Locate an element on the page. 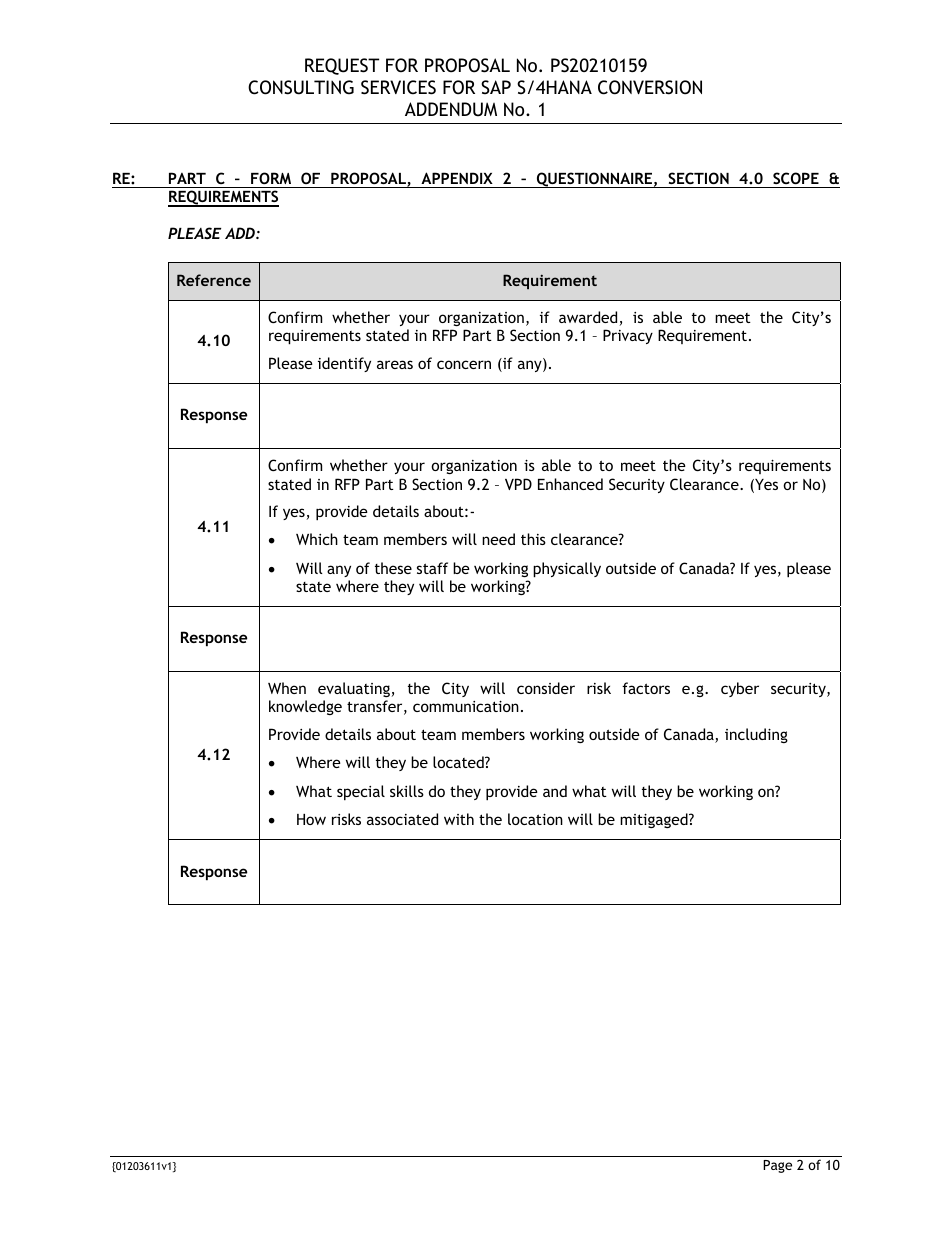 This document has height=1233, width=952. Enhanced is located at coordinates (570, 484).
